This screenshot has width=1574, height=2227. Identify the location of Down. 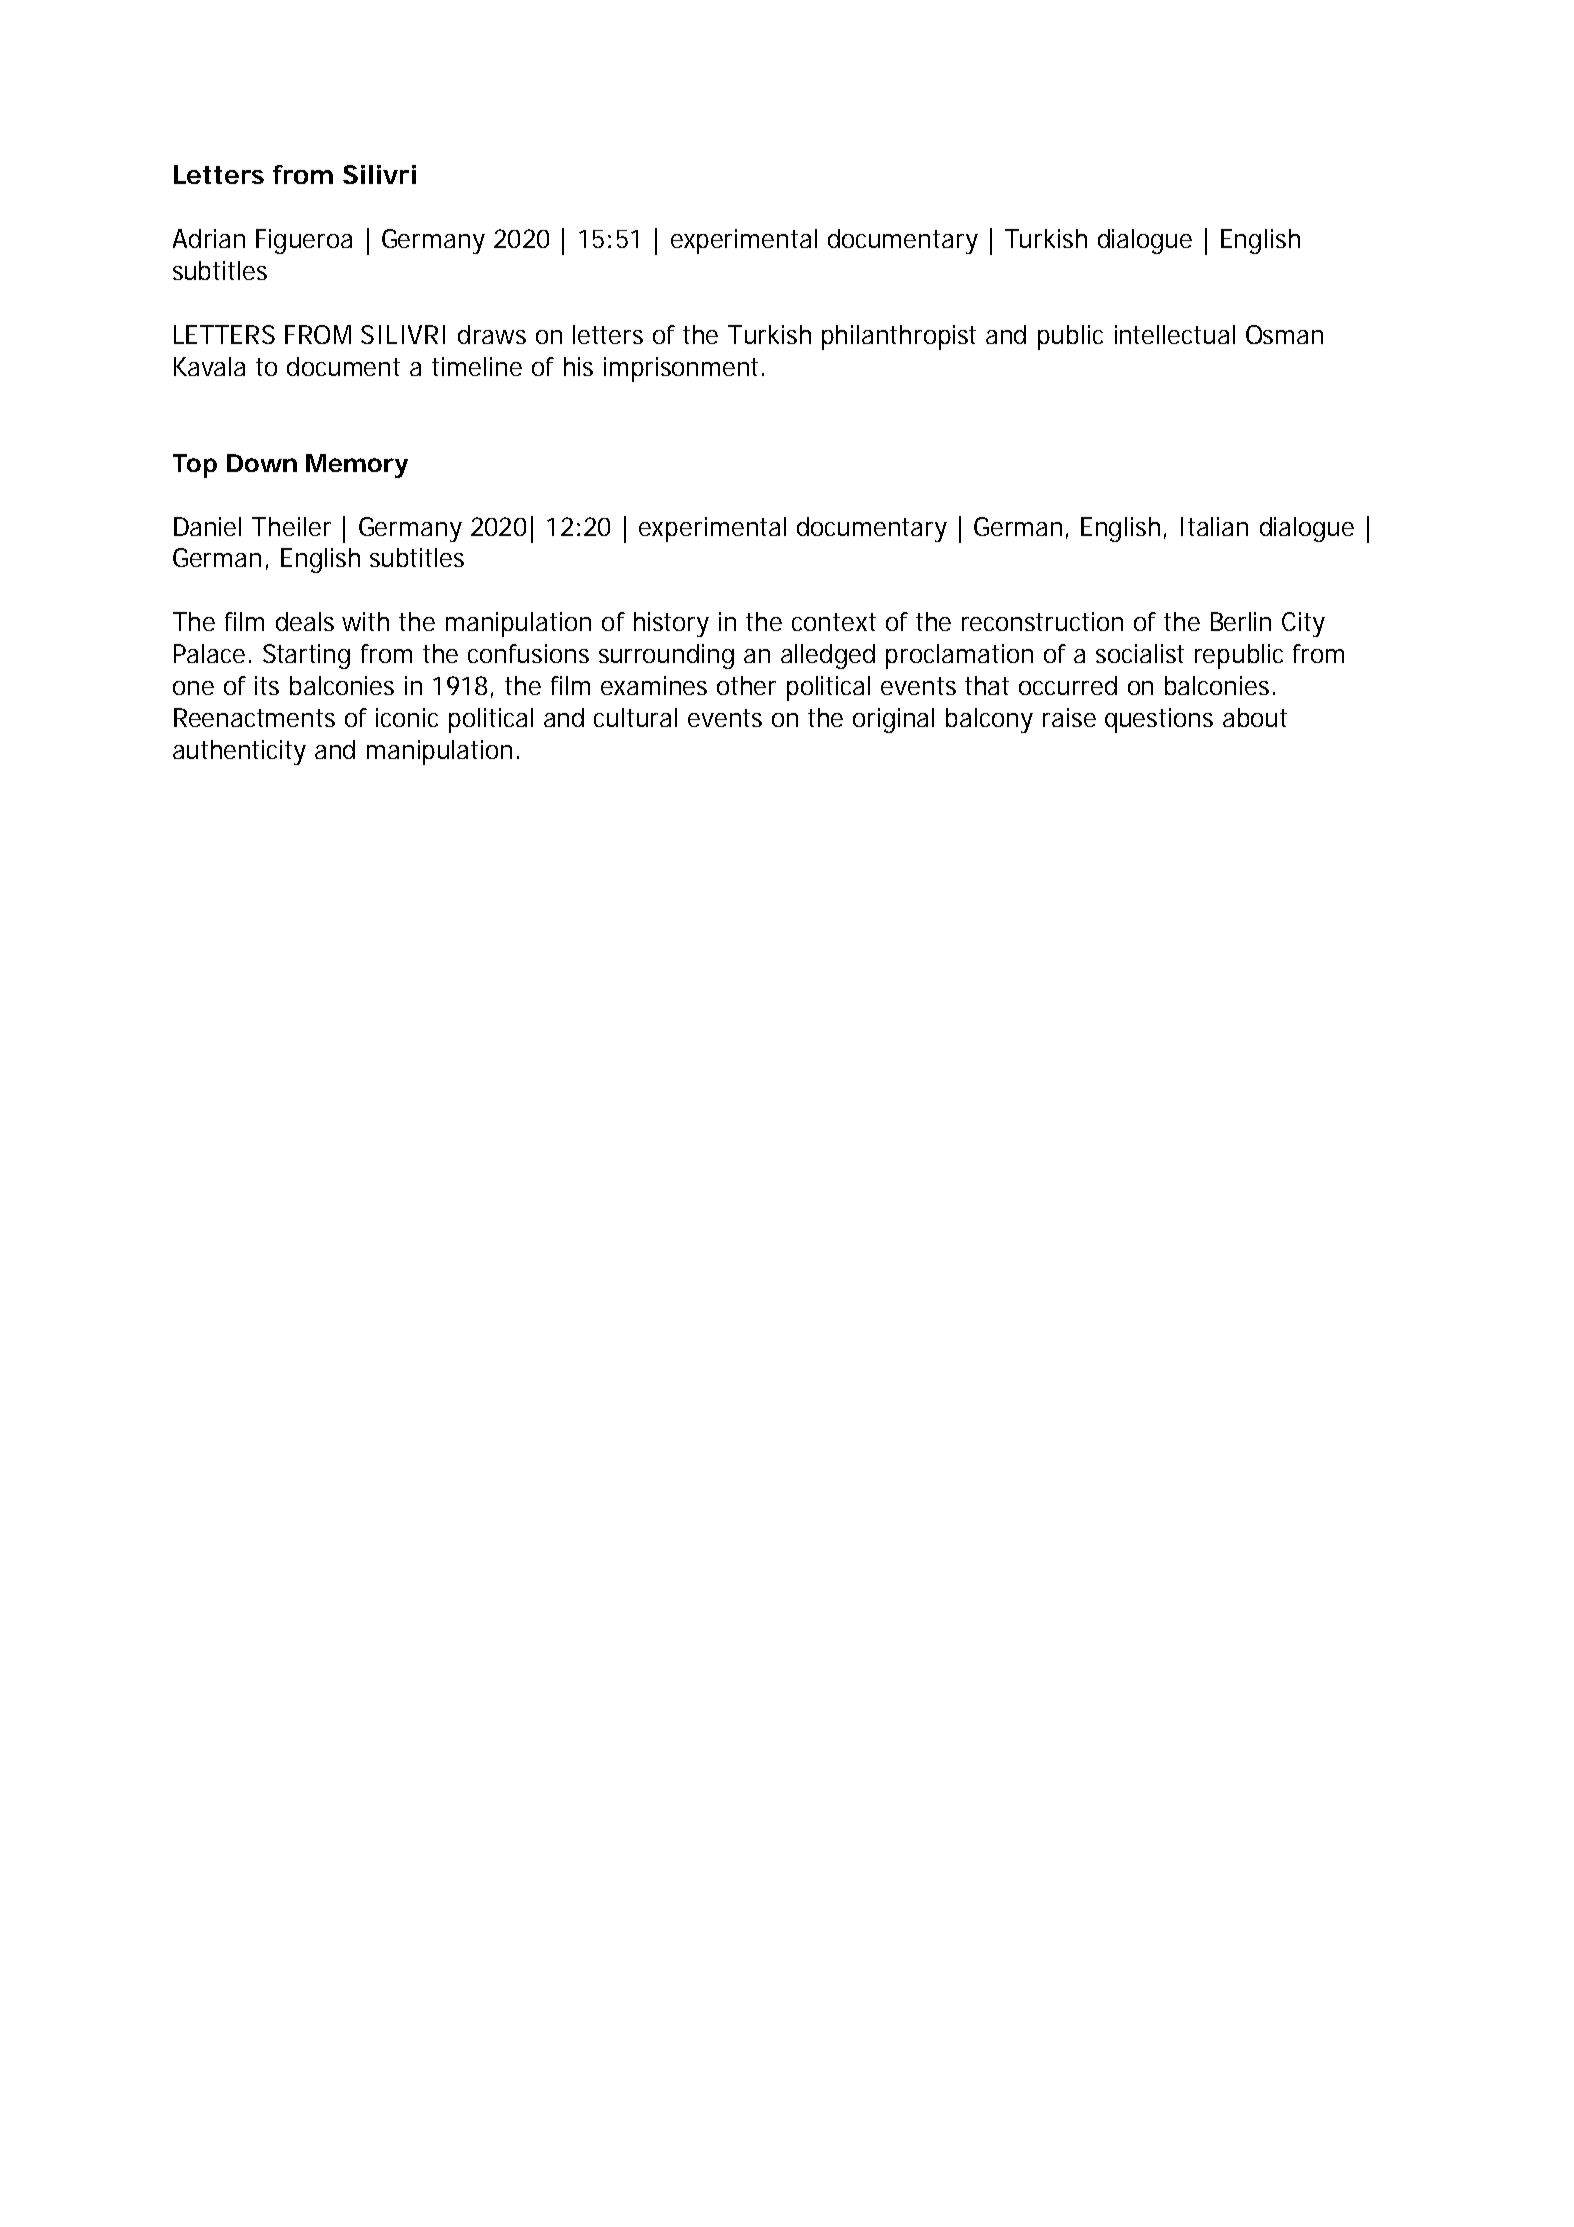
(262, 463).
